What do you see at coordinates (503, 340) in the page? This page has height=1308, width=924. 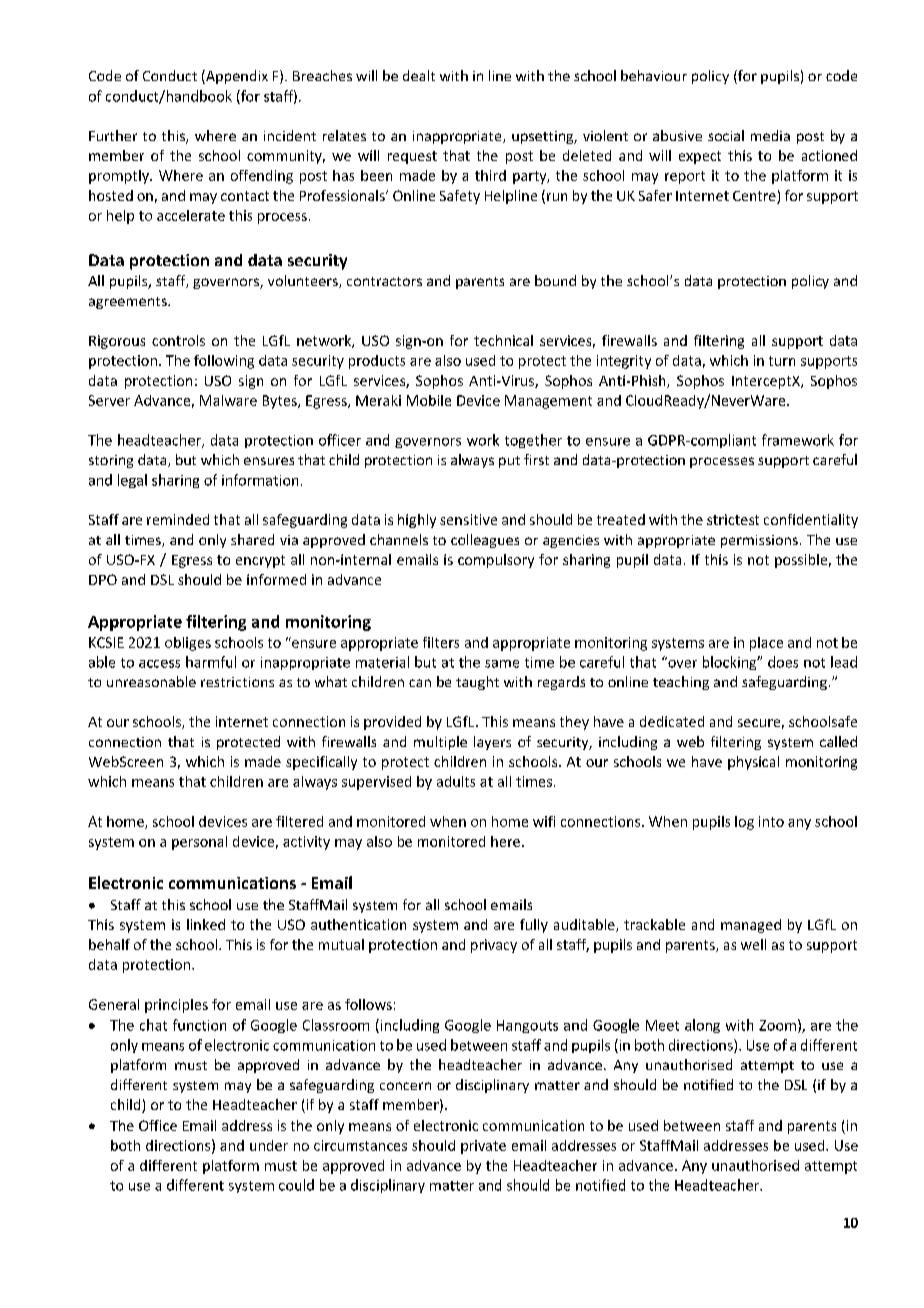 I see `technical` at bounding box center [503, 340].
